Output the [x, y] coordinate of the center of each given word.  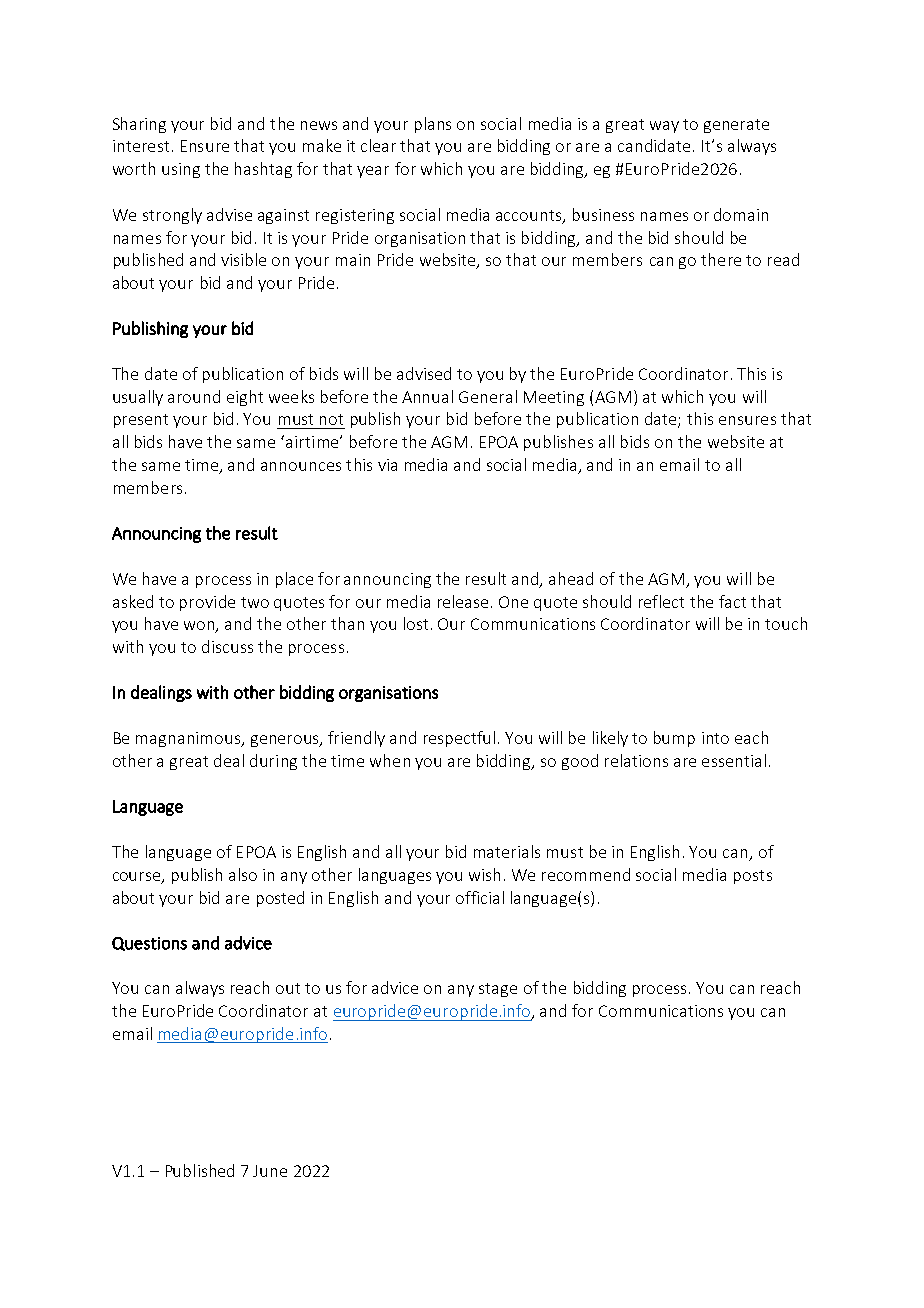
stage [498, 990]
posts [753, 877]
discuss [227, 646]
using [181, 170]
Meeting [554, 398]
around [194, 396]
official [480, 897]
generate [736, 126]
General [488, 396]
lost [416, 623]
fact [732, 601]
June [270, 1171]
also [243, 874]
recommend [586, 874]
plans [433, 125]
